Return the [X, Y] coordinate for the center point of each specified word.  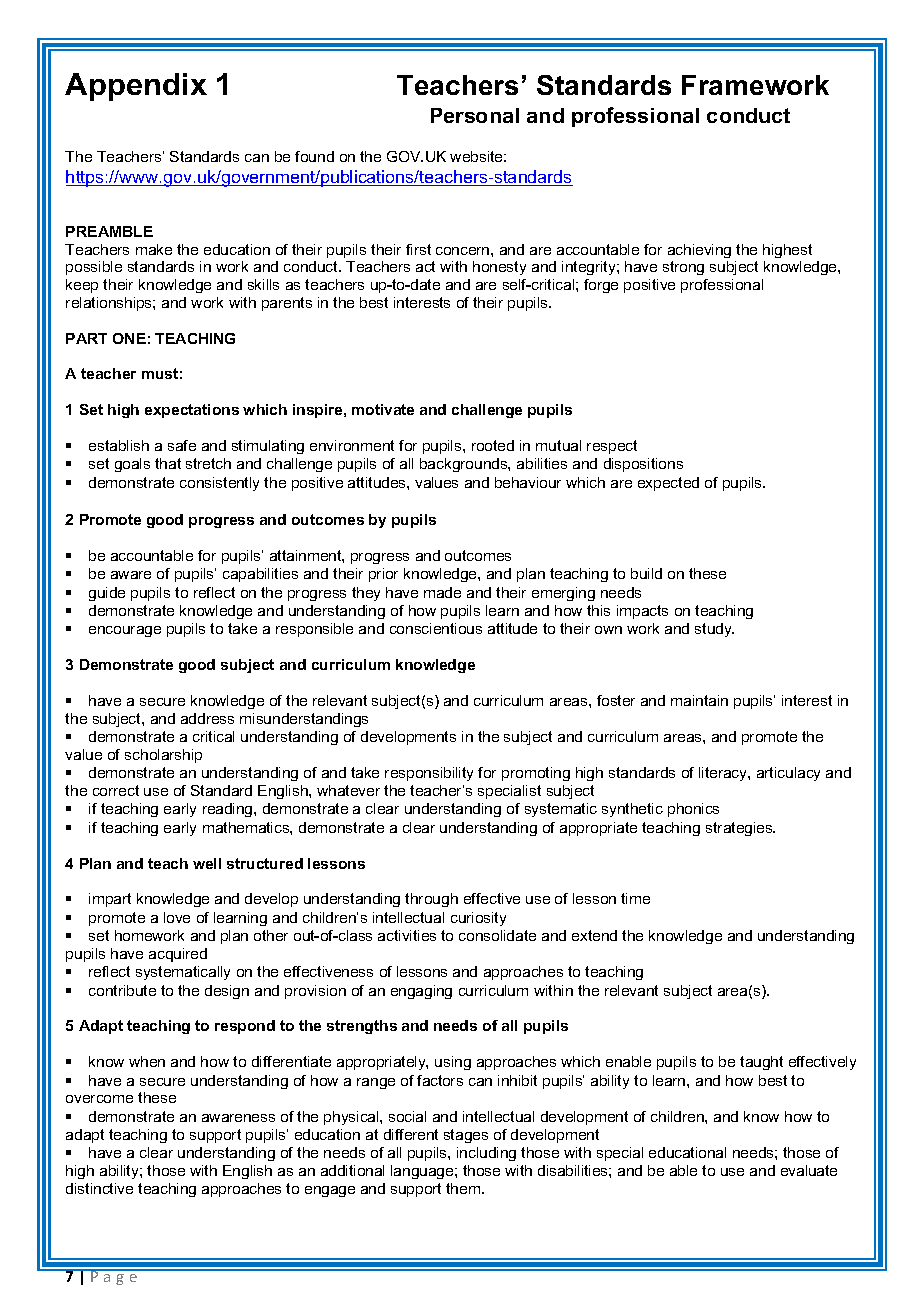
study [714, 630]
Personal [475, 115]
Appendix [136, 87]
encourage [125, 631]
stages [466, 1136]
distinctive [99, 1188]
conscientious [436, 628]
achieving [699, 251]
